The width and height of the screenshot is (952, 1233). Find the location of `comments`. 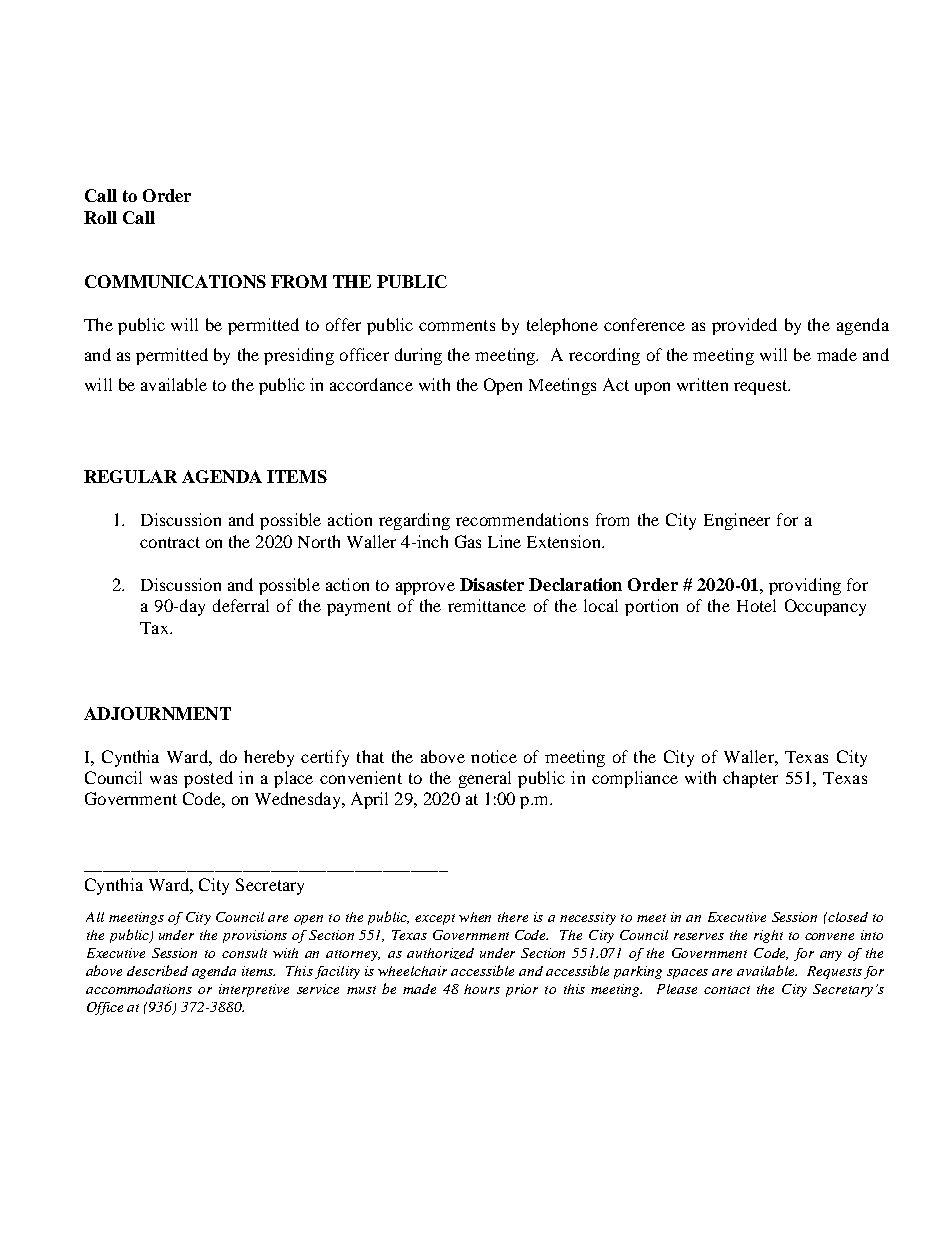

comments is located at coordinates (457, 325).
